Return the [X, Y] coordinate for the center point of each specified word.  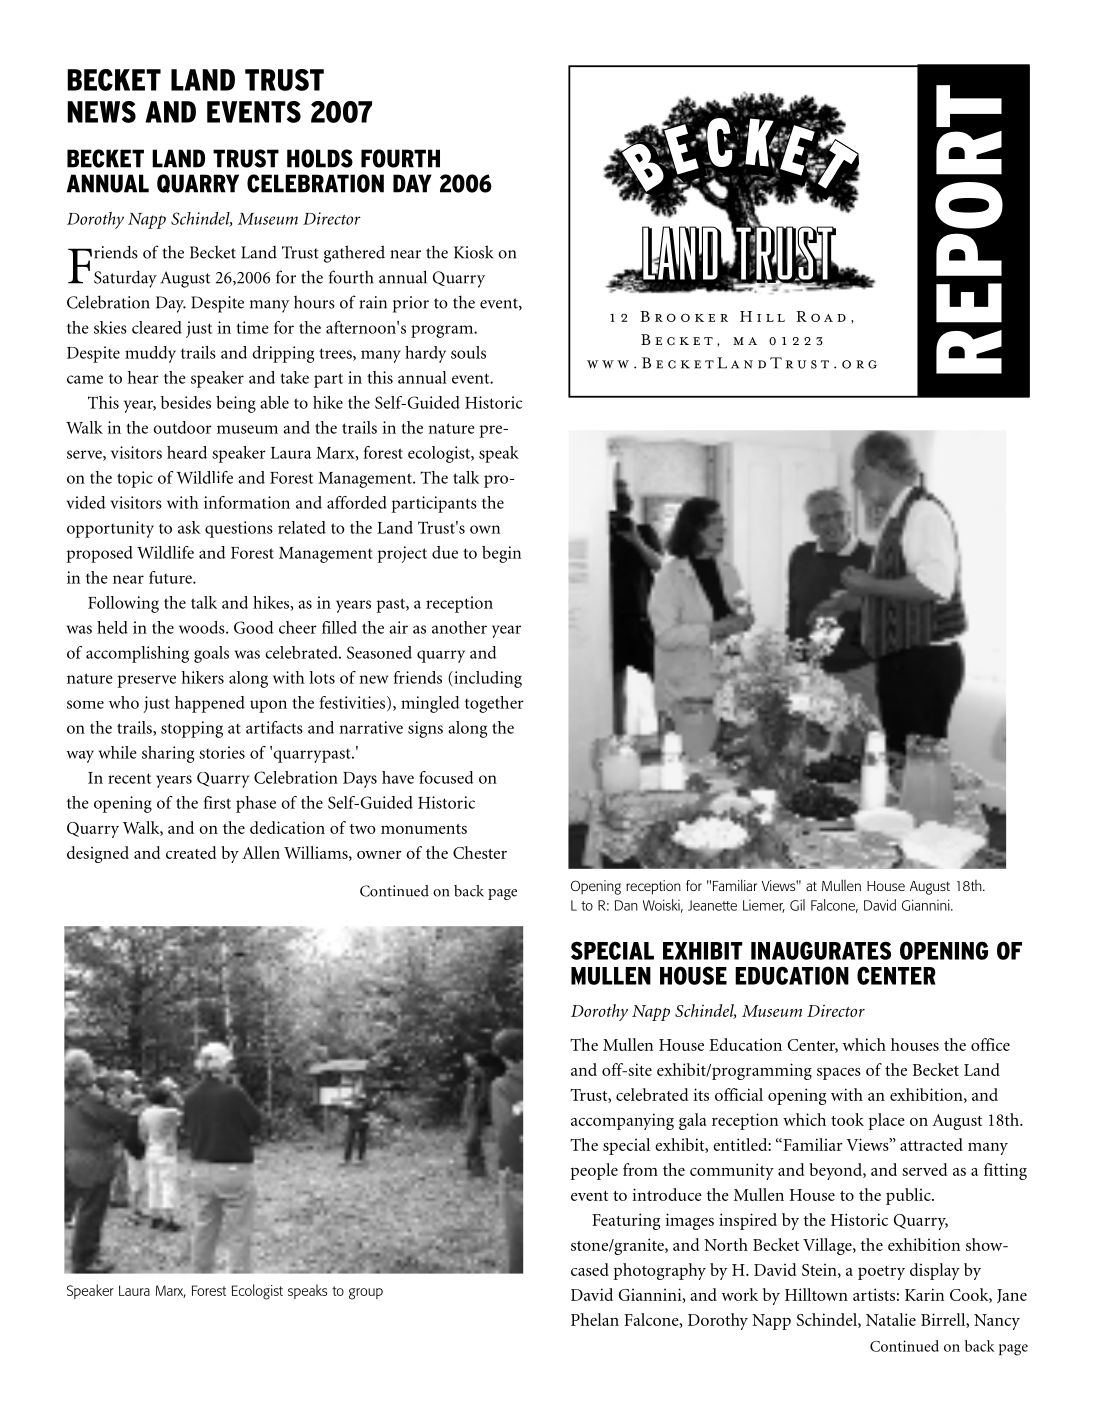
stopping [192, 729]
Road [821, 316]
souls [468, 352]
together [494, 704]
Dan [626, 905]
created [191, 852]
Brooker [684, 316]
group [366, 1294]
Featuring [626, 1221]
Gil [797, 905]
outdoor [182, 427]
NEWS [101, 112]
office [990, 1044]
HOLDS [320, 158]
